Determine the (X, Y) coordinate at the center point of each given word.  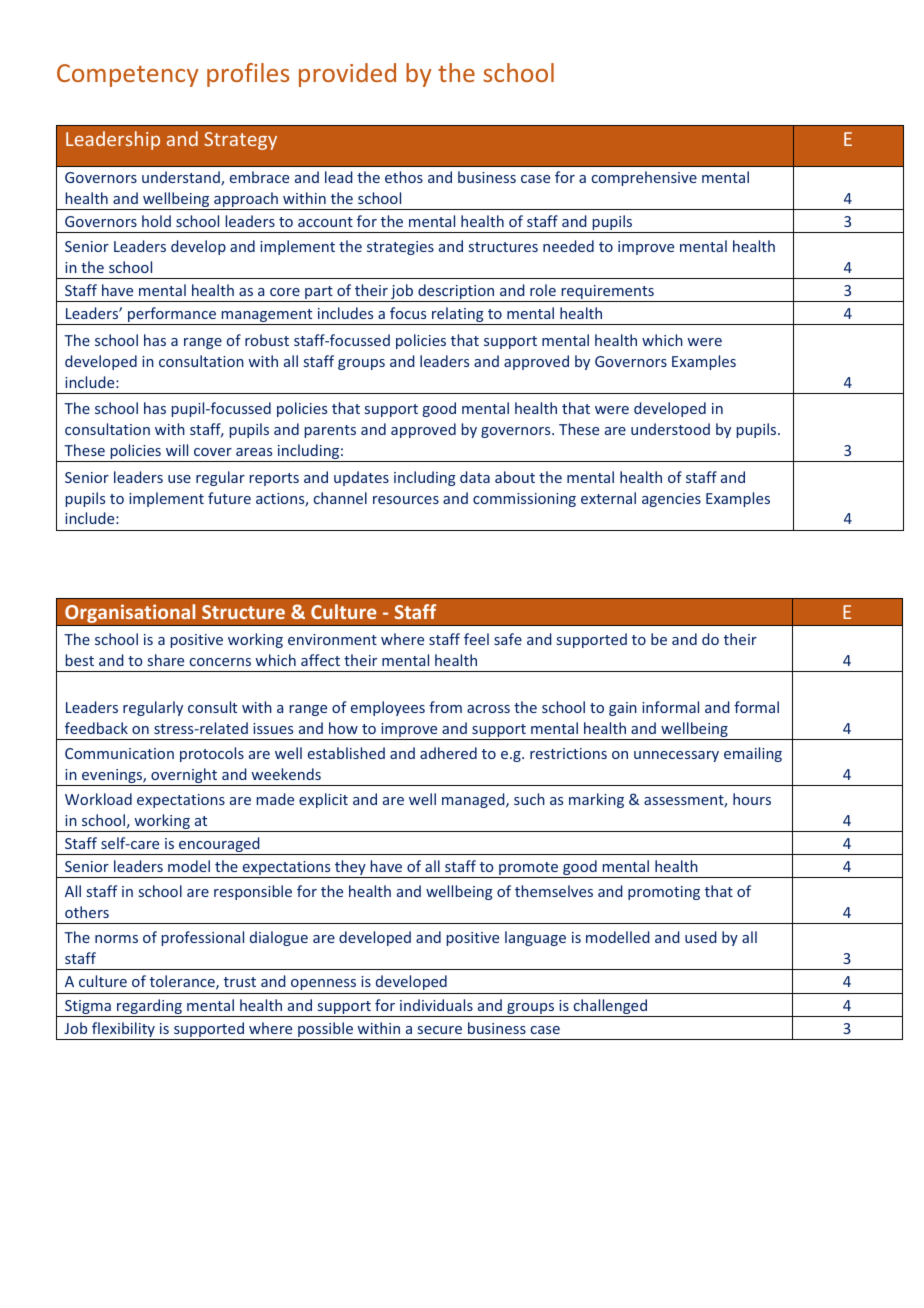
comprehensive (644, 178)
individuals (436, 1005)
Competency (128, 75)
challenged (610, 1008)
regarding (149, 1008)
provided (347, 75)
